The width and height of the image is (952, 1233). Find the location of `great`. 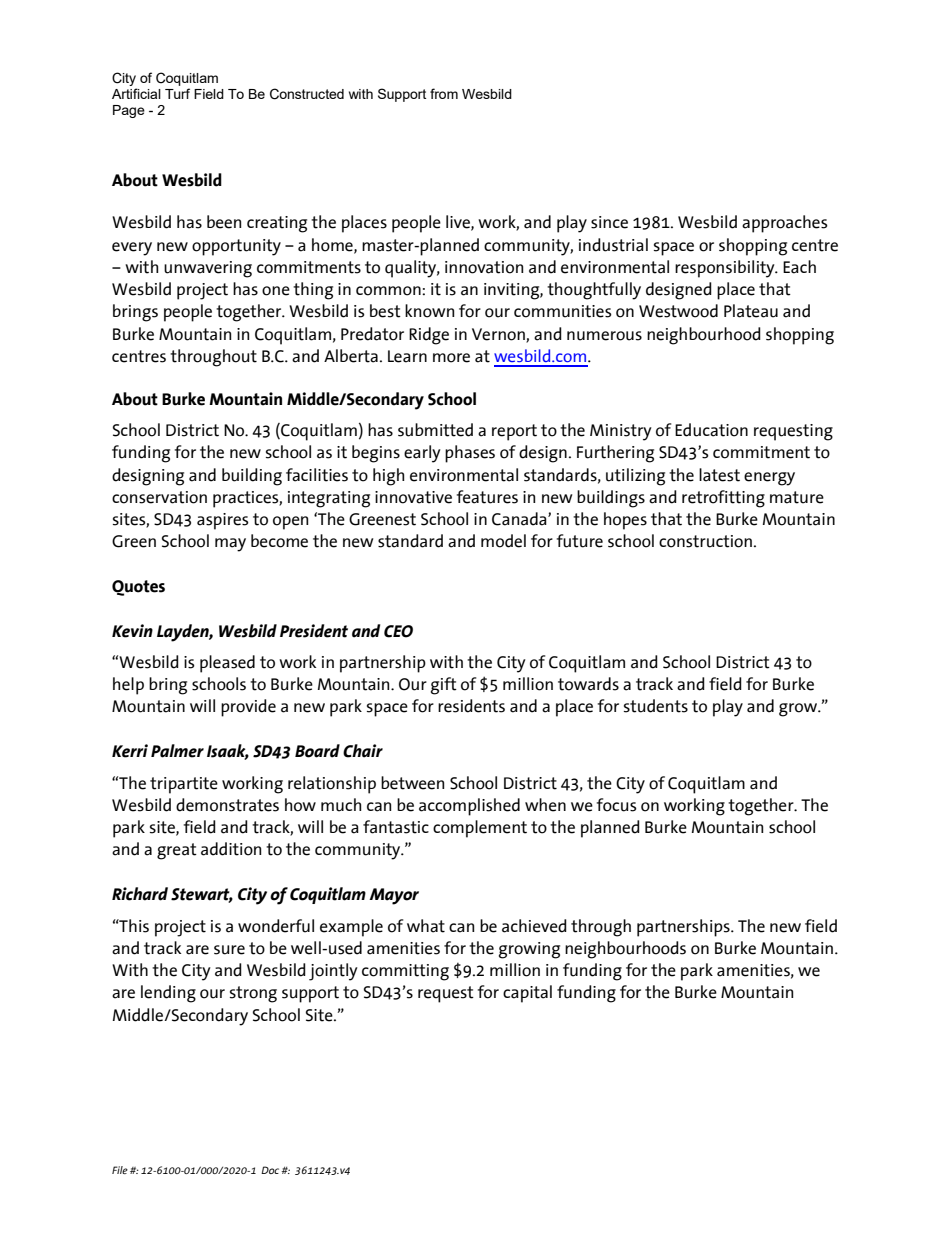

great is located at coordinates (177, 851).
